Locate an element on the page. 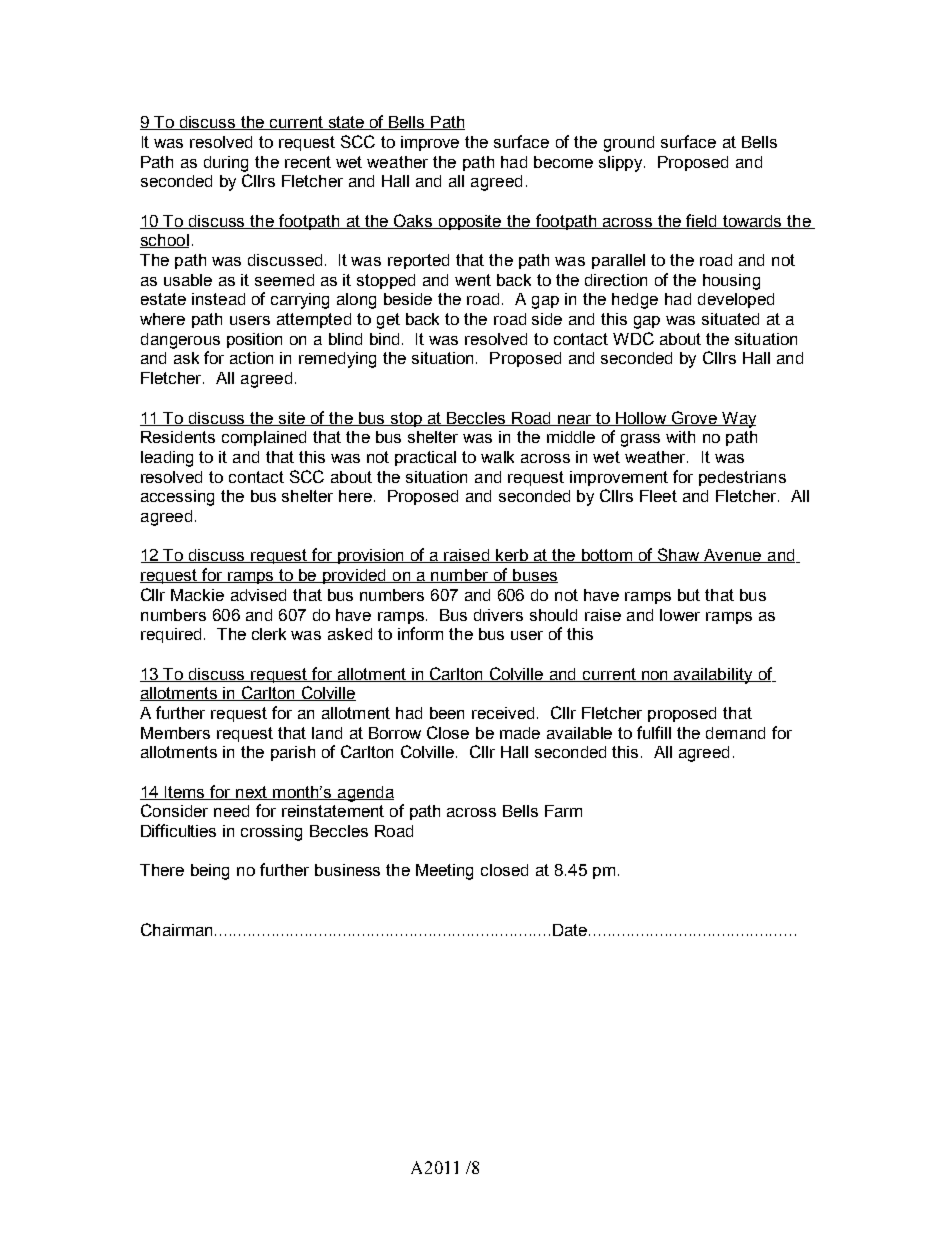 Image resolution: width=952 pixels, height=1233 pixels. being is located at coordinates (210, 872).
